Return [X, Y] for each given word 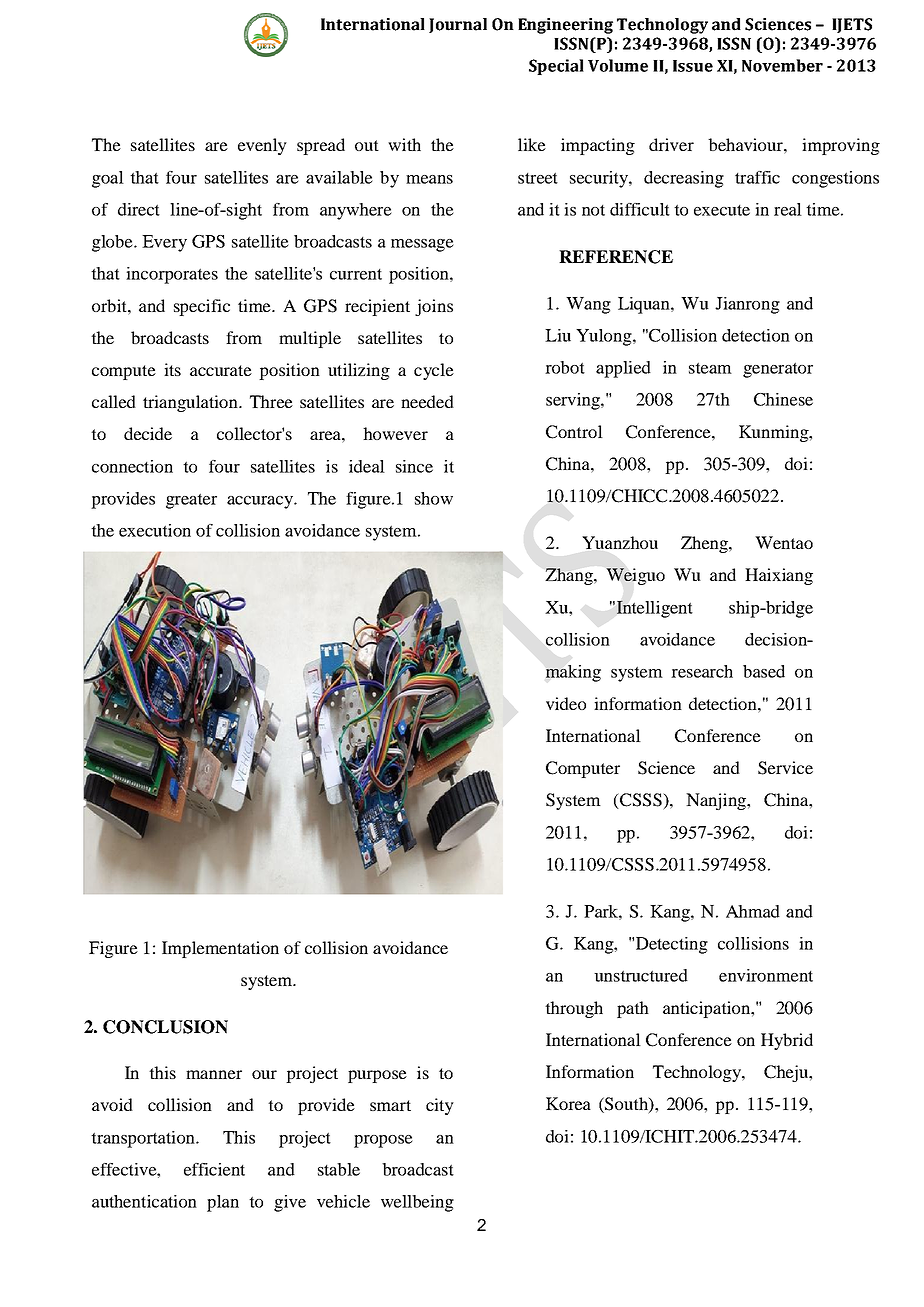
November [782, 65]
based [764, 671]
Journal [458, 25]
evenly [262, 146]
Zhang [570, 576]
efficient [214, 1169]
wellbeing [417, 1203]
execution [155, 530]
